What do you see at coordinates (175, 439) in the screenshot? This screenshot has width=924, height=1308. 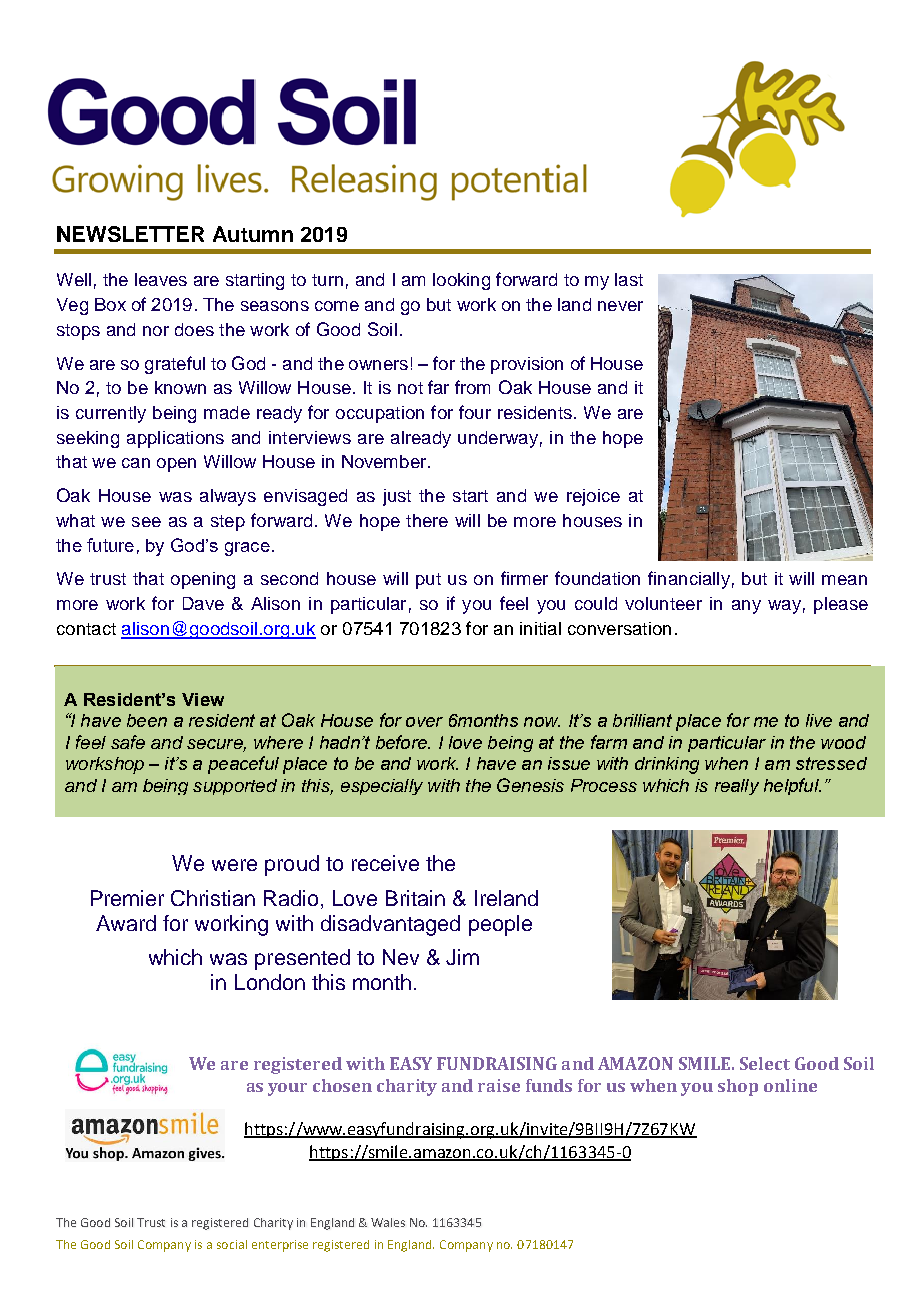 I see `applications` at bounding box center [175, 439].
